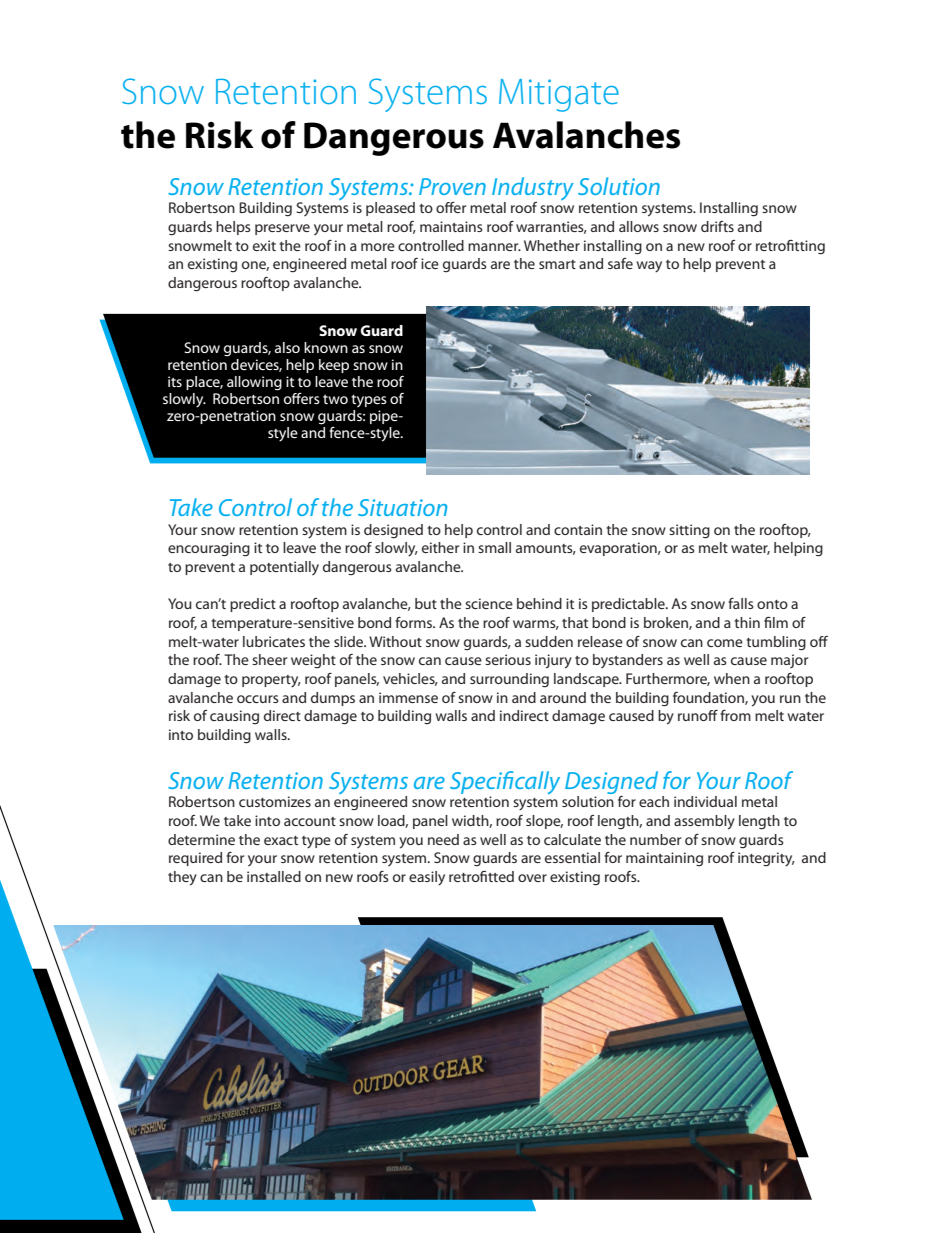  I want to click on lubricates, so click(274, 641).
